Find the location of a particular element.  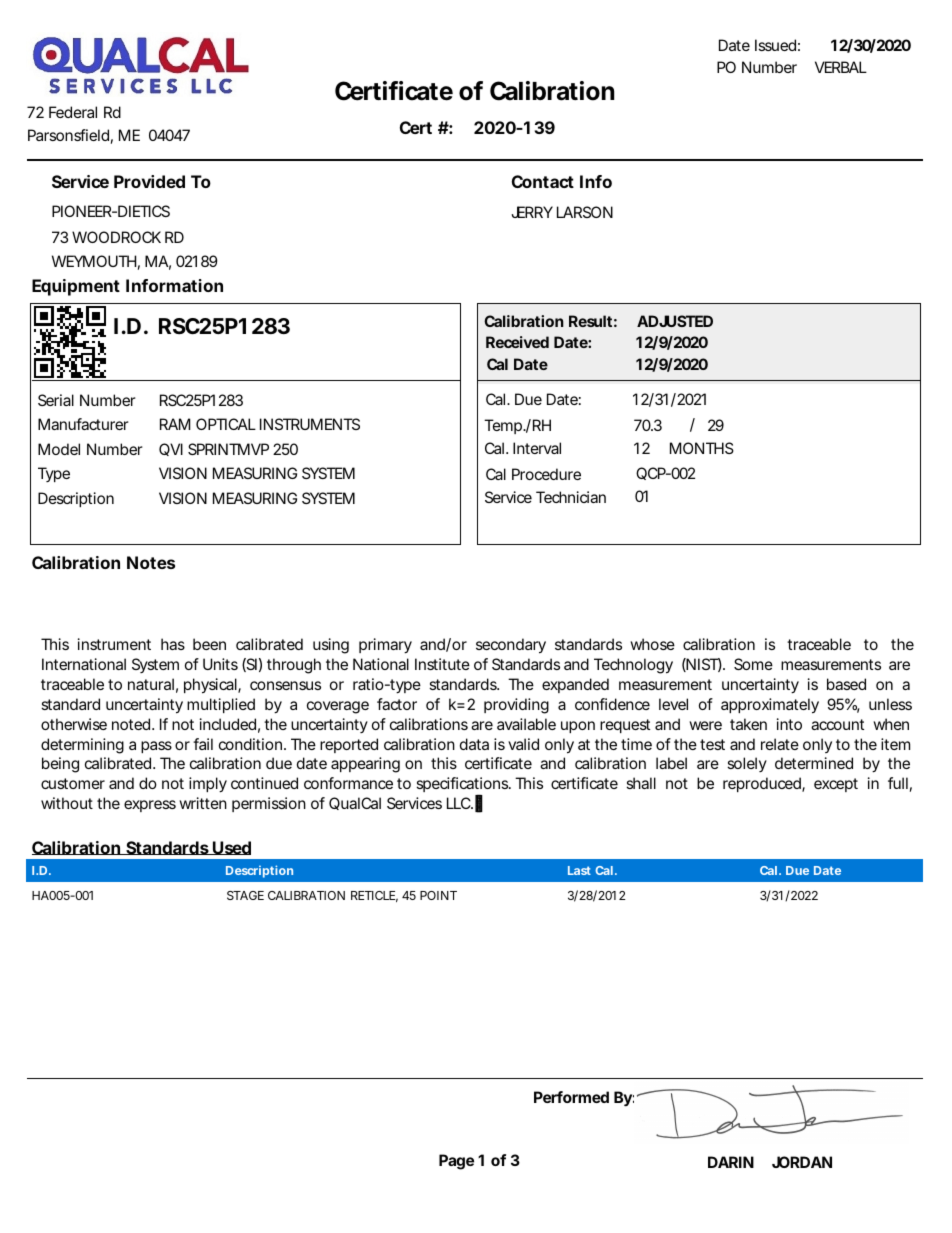

secondary is located at coordinates (511, 646).
